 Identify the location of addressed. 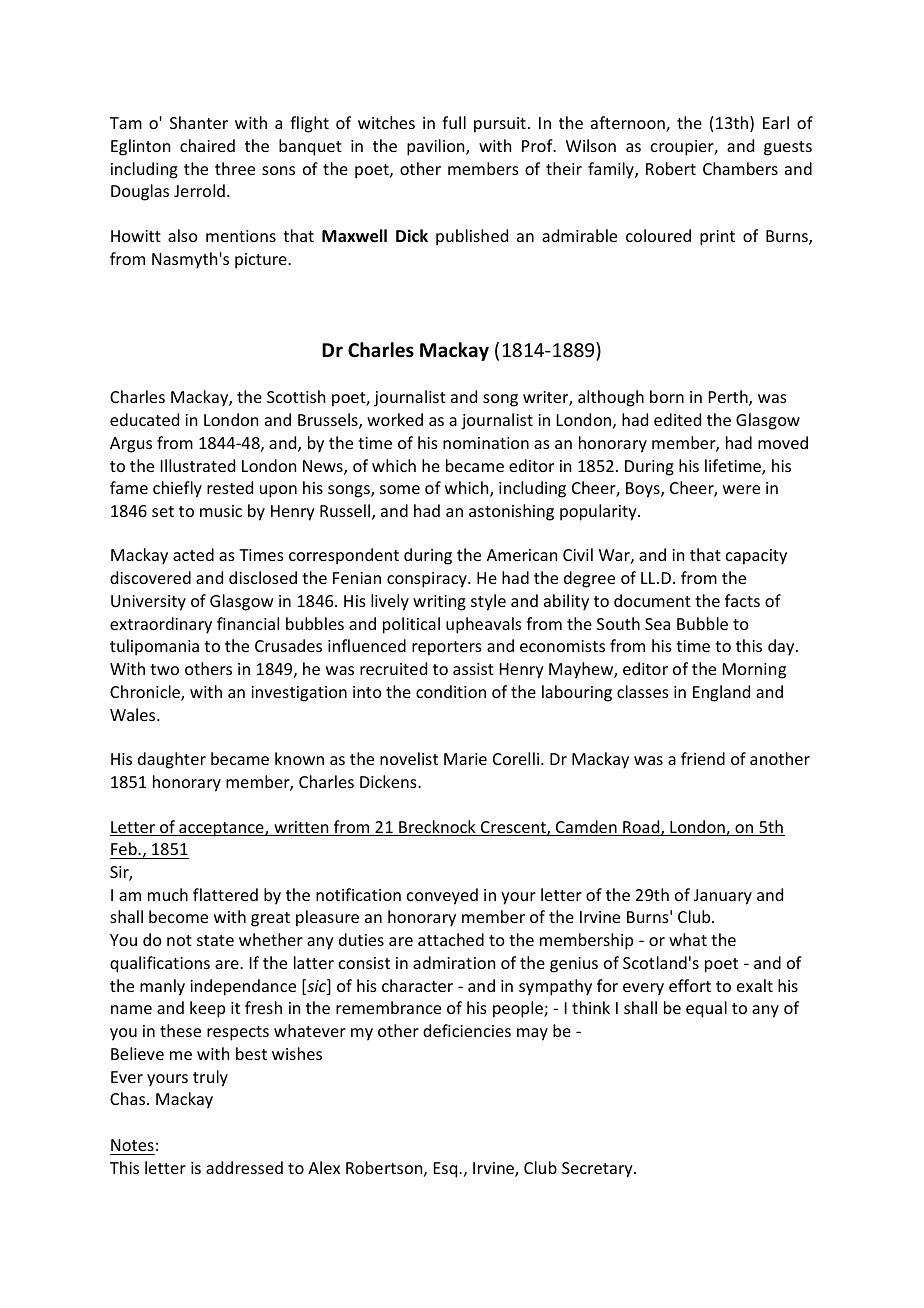
(244, 1167).
